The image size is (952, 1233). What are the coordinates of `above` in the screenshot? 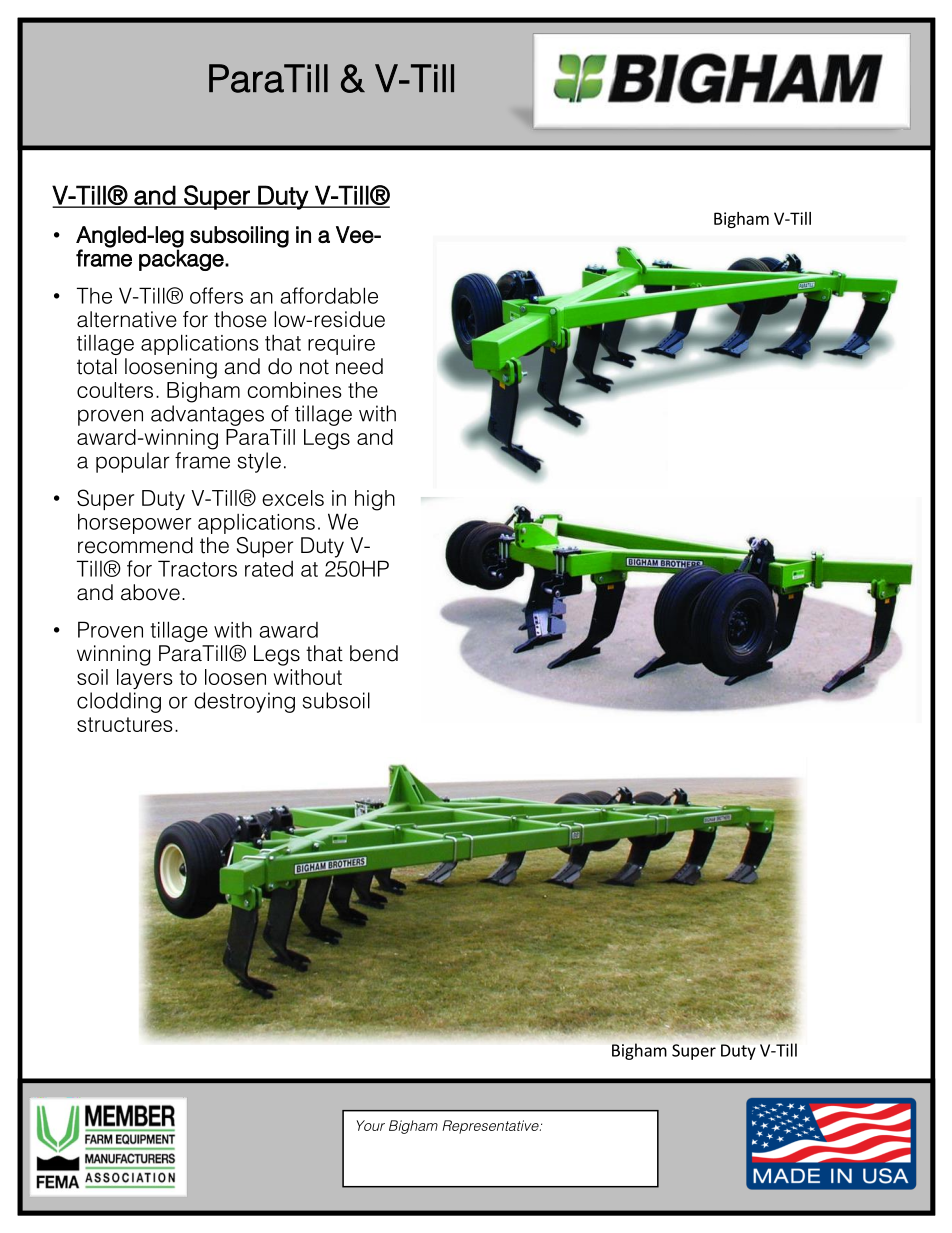 It's located at (150, 592).
